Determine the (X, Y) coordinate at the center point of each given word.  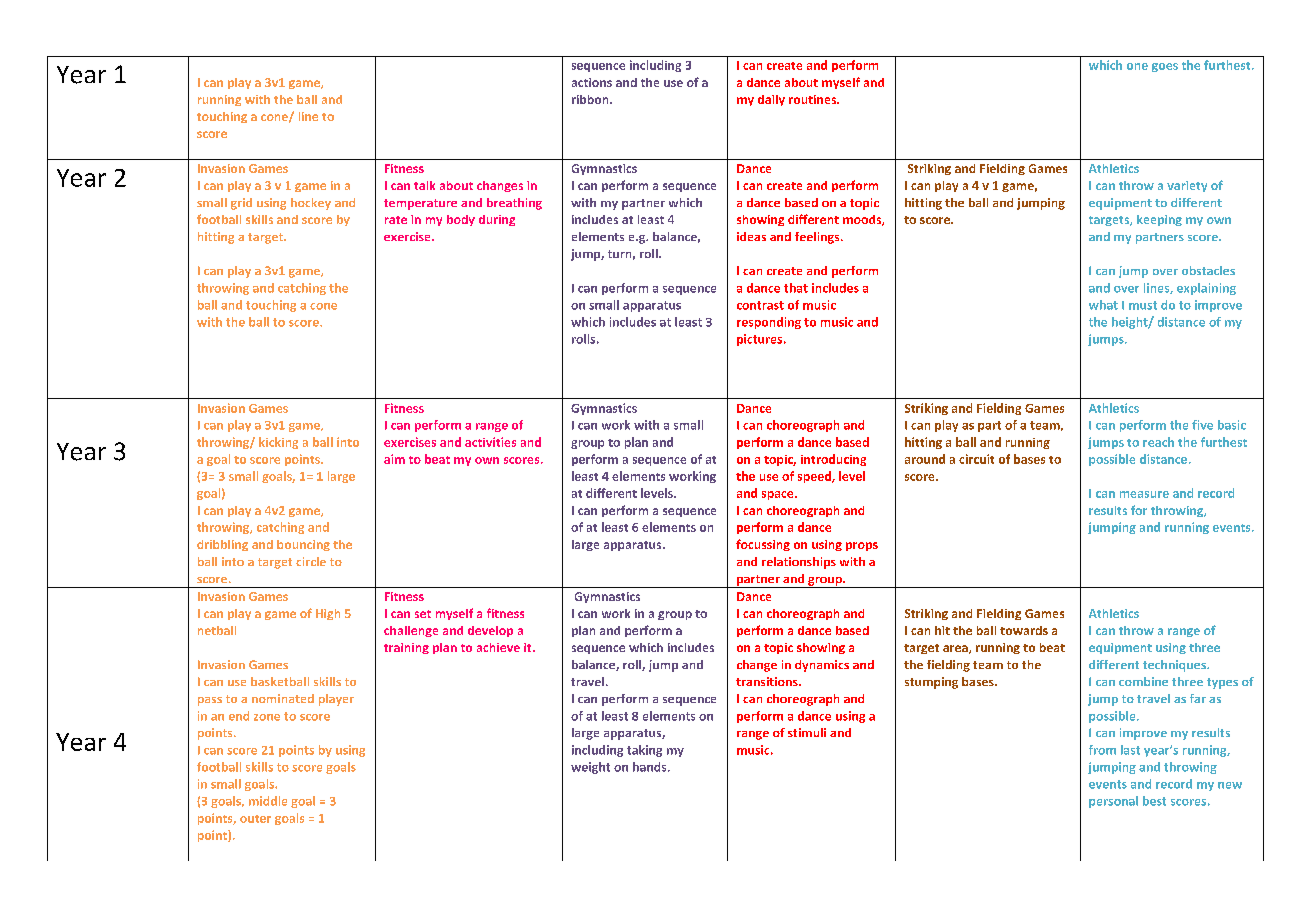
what (1103, 305)
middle (268, 801)
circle (311, 561)
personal (1113, 802)
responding (769, 323)
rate (396, 220)
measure (1144, 494)
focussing (763, 545)
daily (771, 100)
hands (651, 767)
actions (592, 82)
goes (1165, 67)
